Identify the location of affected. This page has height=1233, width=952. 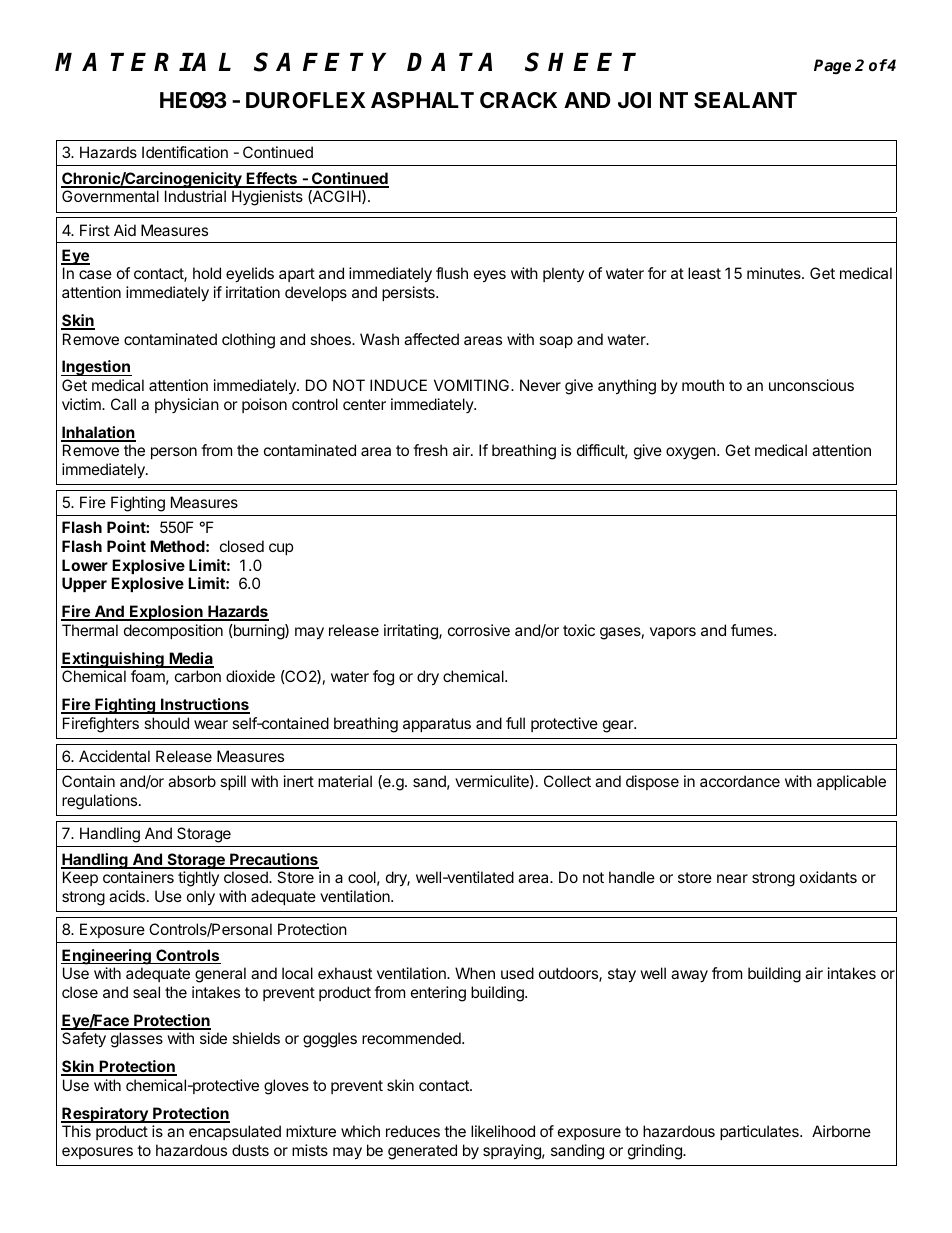
(431, 339).
